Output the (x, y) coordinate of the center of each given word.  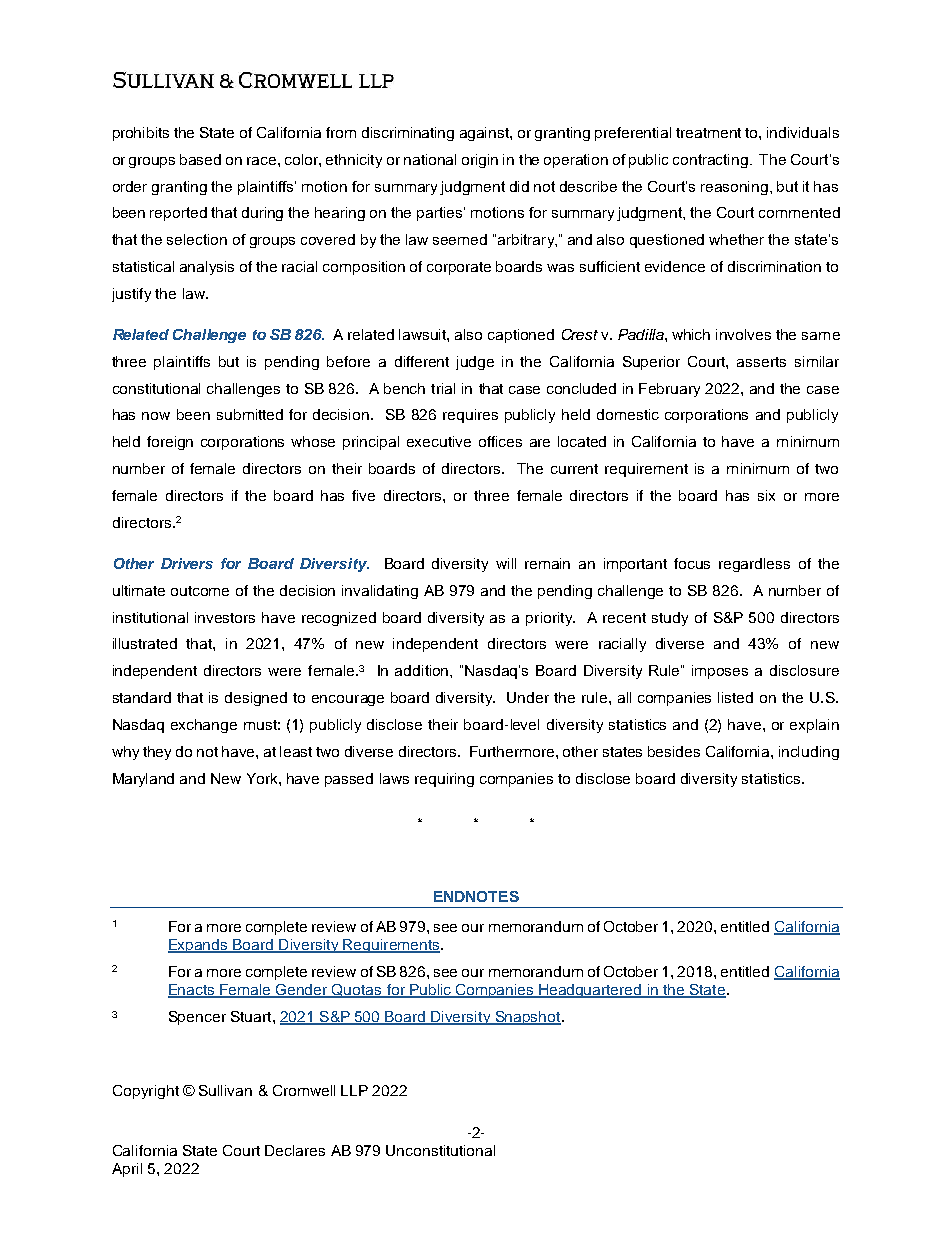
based (200, 159)
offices (500, 441)
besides (674, 751)
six (766, 495)
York (263, 778)
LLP (354, 1090)
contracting (712, 161)
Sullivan (225, 1090)
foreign (170, 443)
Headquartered (590, 991)
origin (480, 161)
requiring (444, 780)
